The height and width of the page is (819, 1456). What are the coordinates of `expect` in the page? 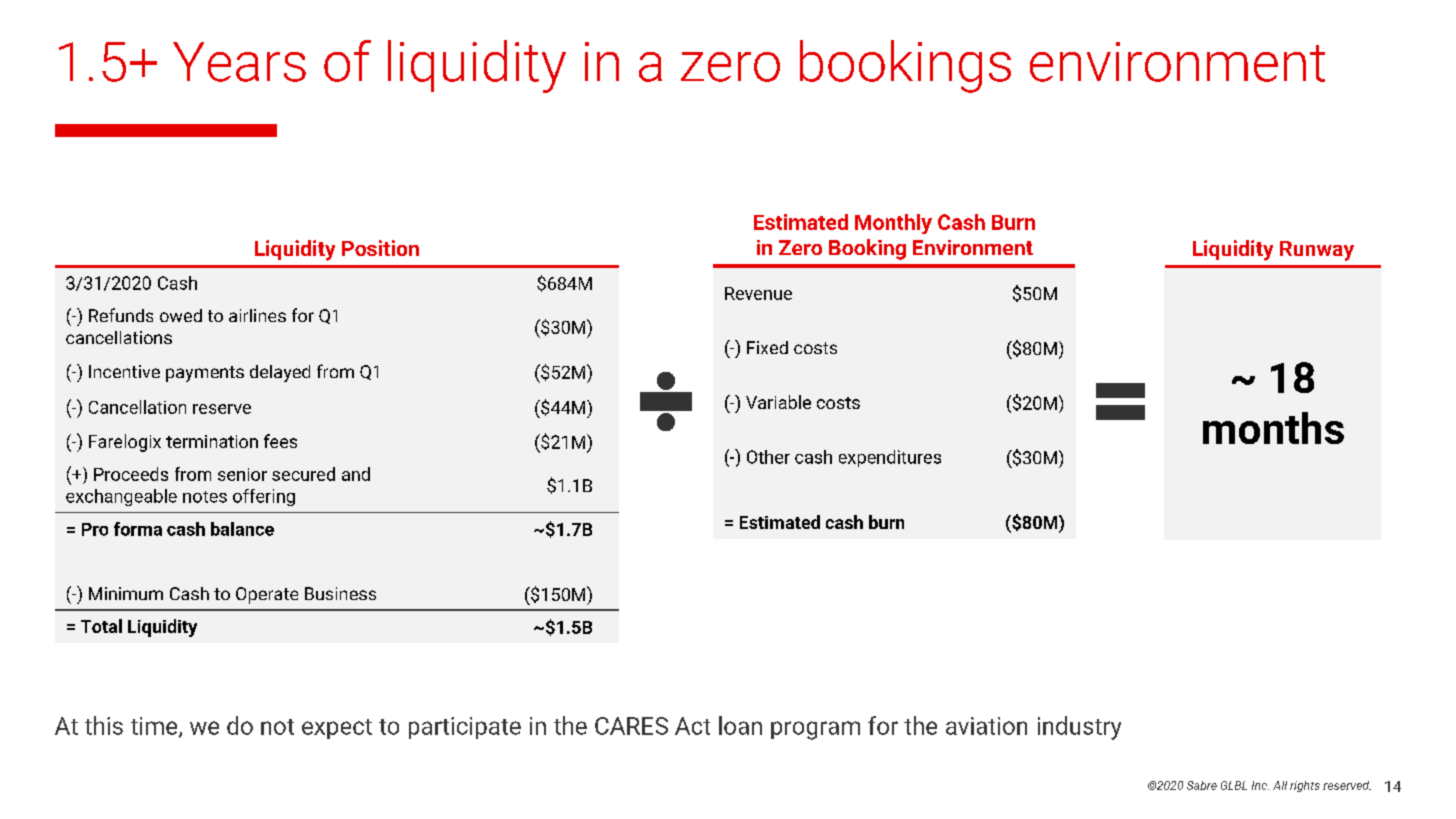 It's located at (337, 729).
